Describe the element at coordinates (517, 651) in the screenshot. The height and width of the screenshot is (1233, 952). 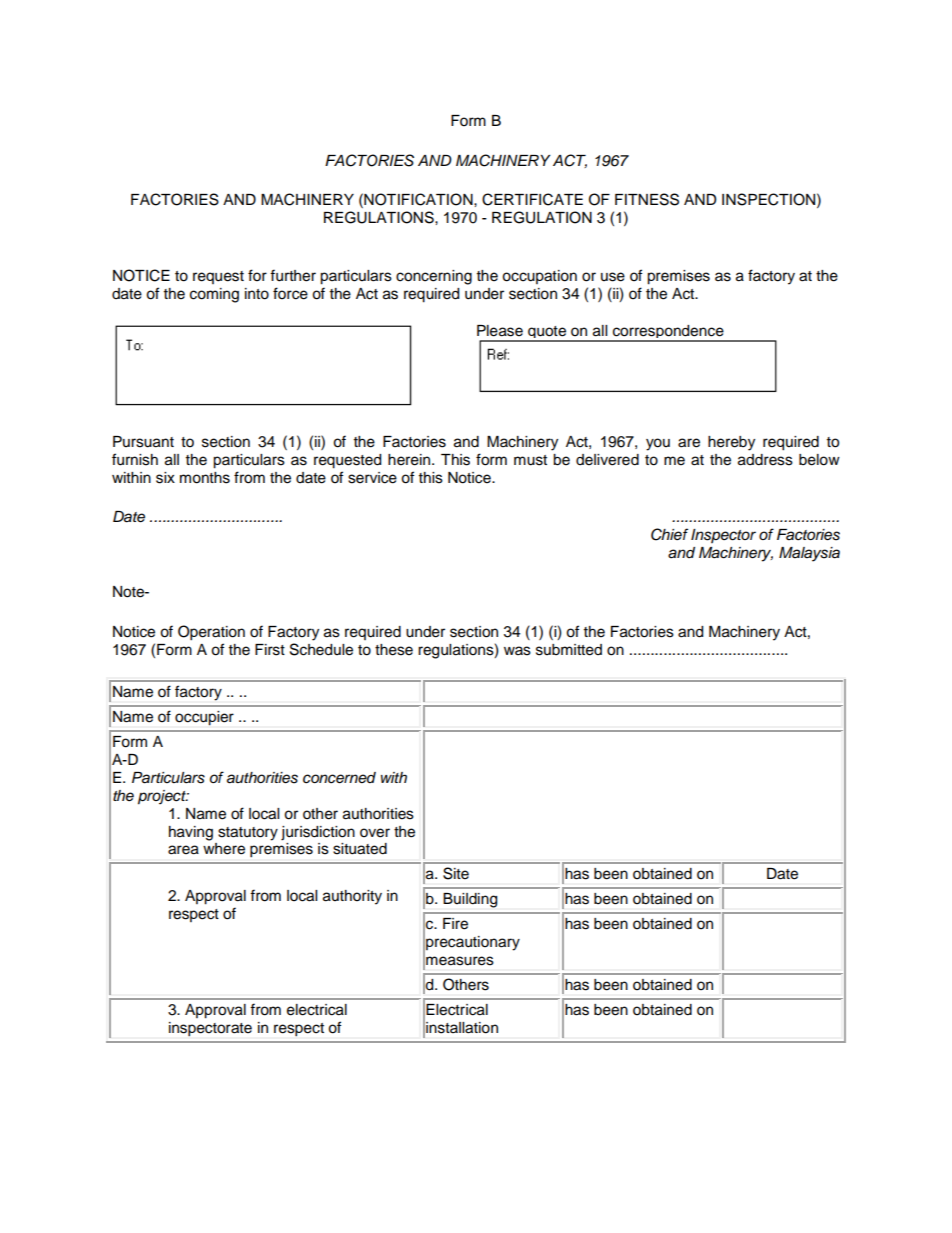
I see `was` at that location.
